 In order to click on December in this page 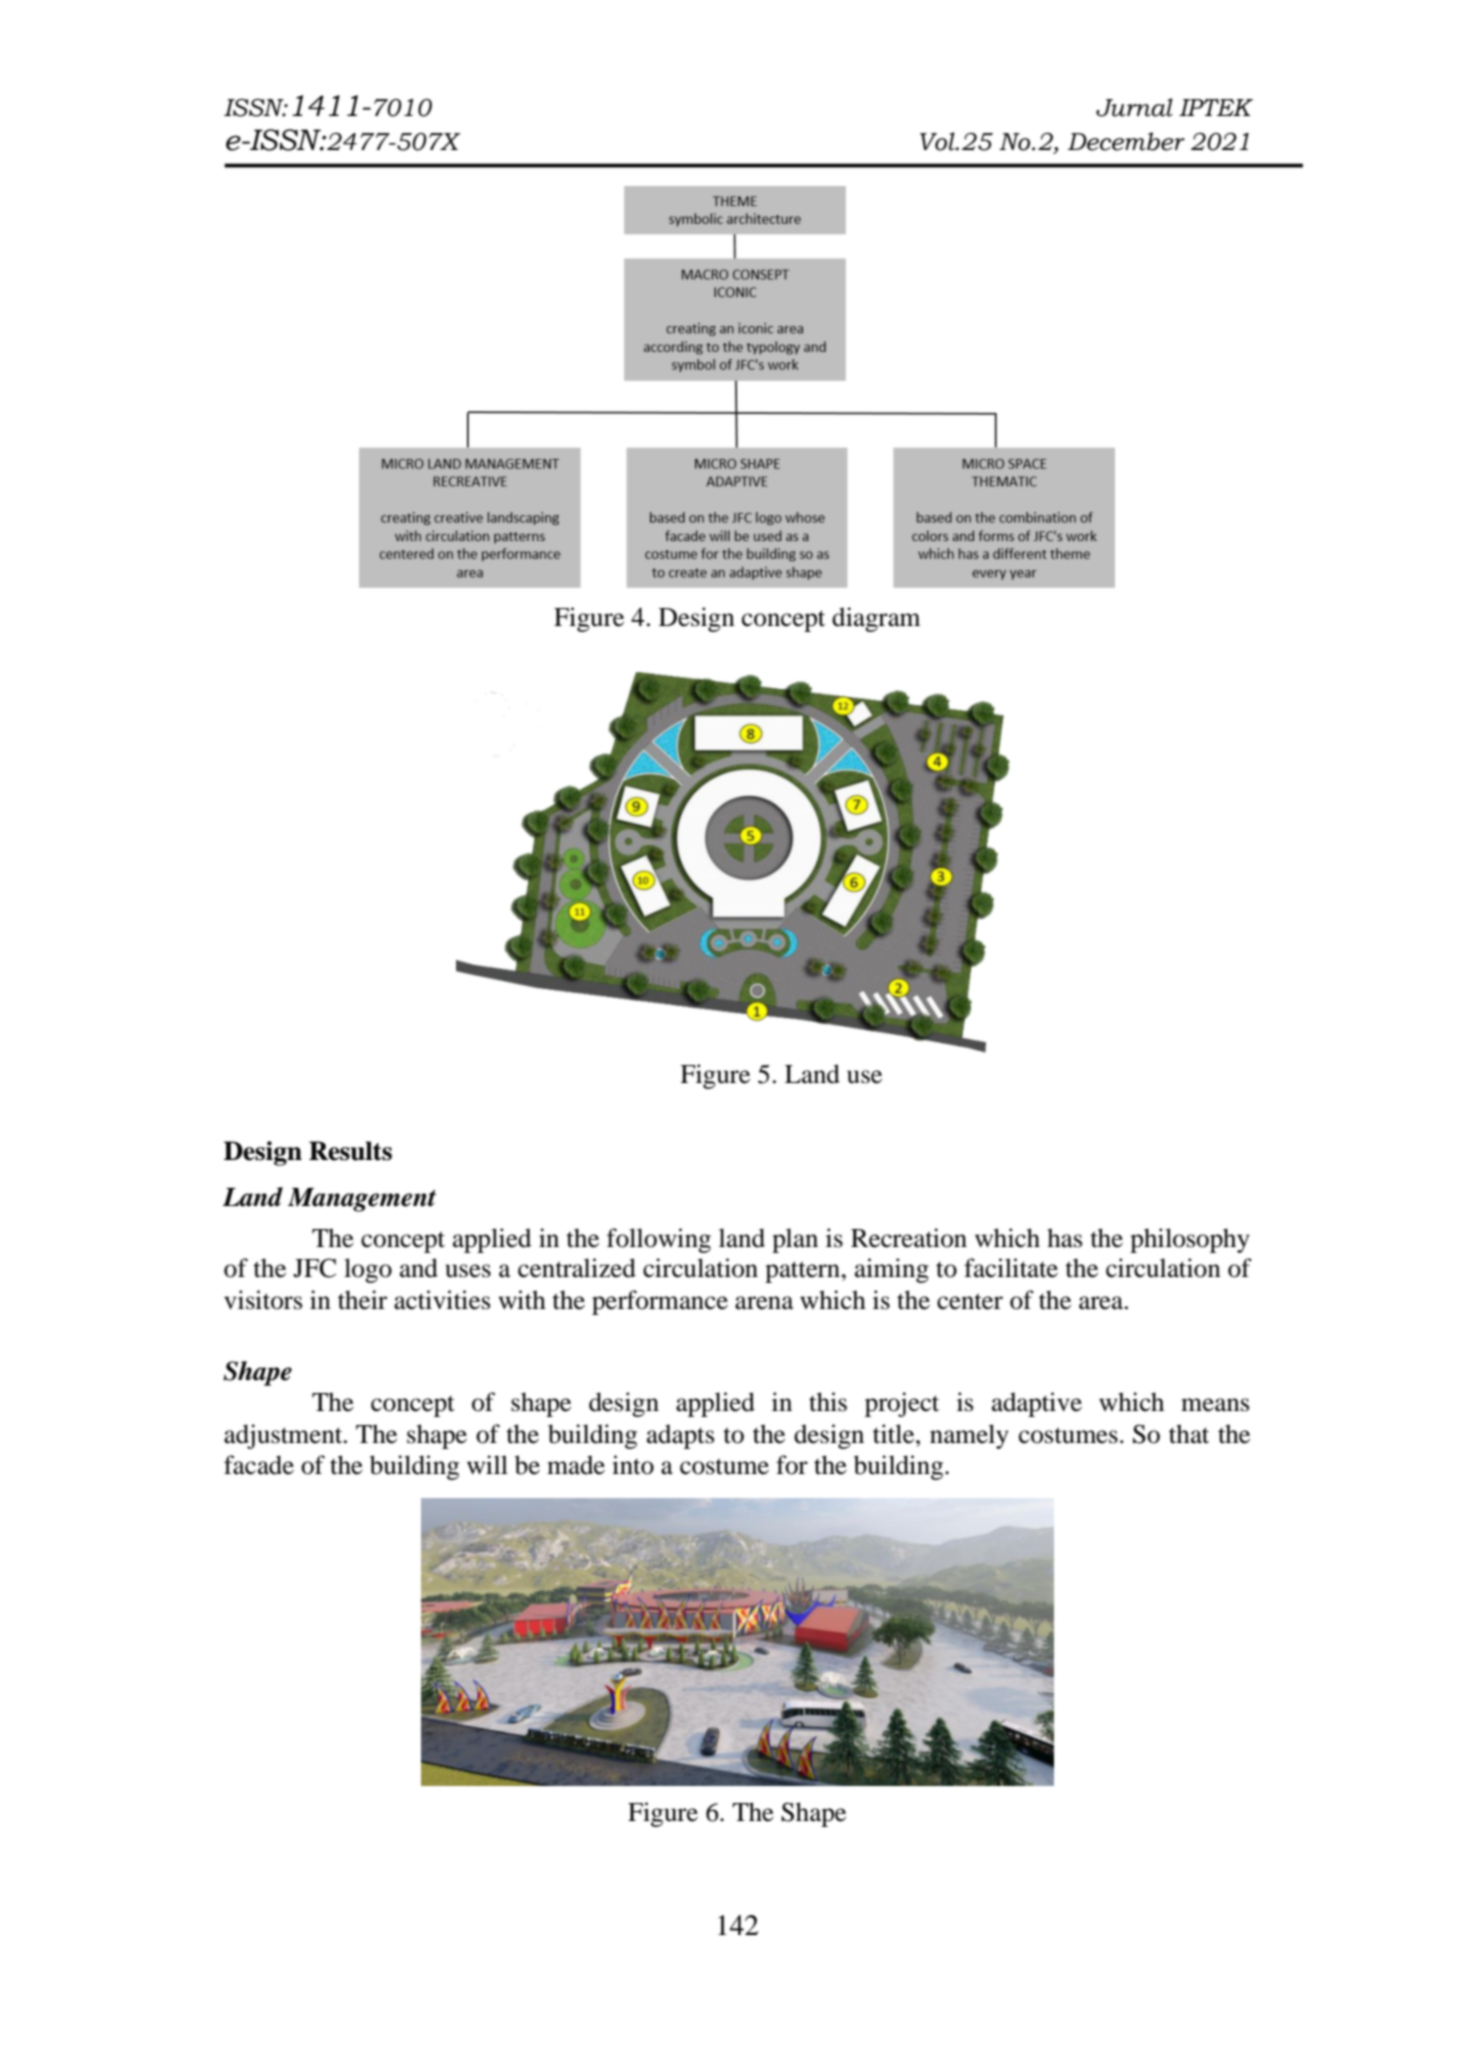, I will do `click(1126, 141)`.
